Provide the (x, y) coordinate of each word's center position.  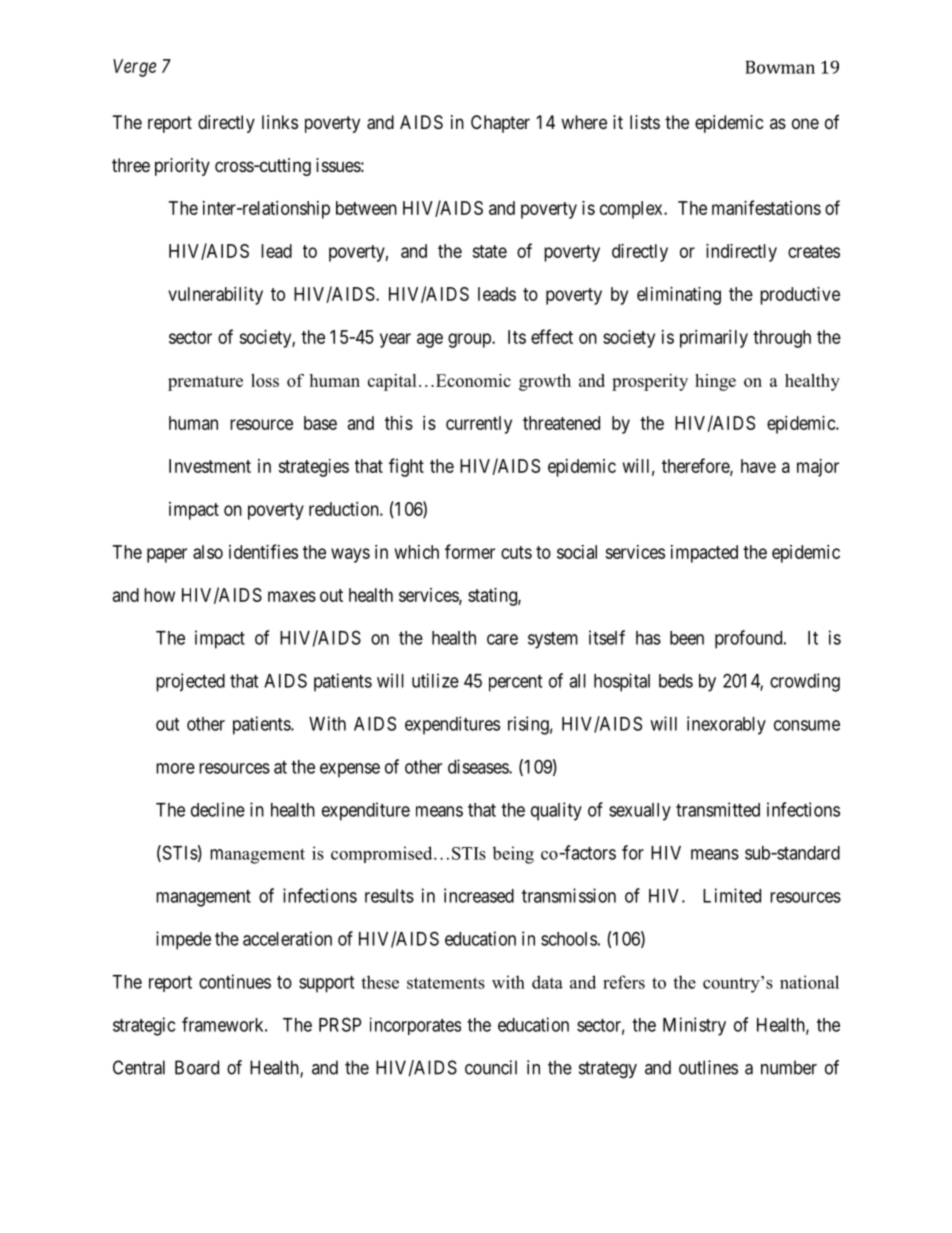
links (280, 122)
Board (197, 1067)
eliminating (679, 296)
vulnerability (215, 296)
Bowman (780, 67)
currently (479, 425)
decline (218, 809)
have (758, 466)
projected (190, 682)
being (513, 855)
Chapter (500, 124)
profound (750, 639)
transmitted (718, 809)
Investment (210, 466)
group (470, 340)
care (502, 639)
